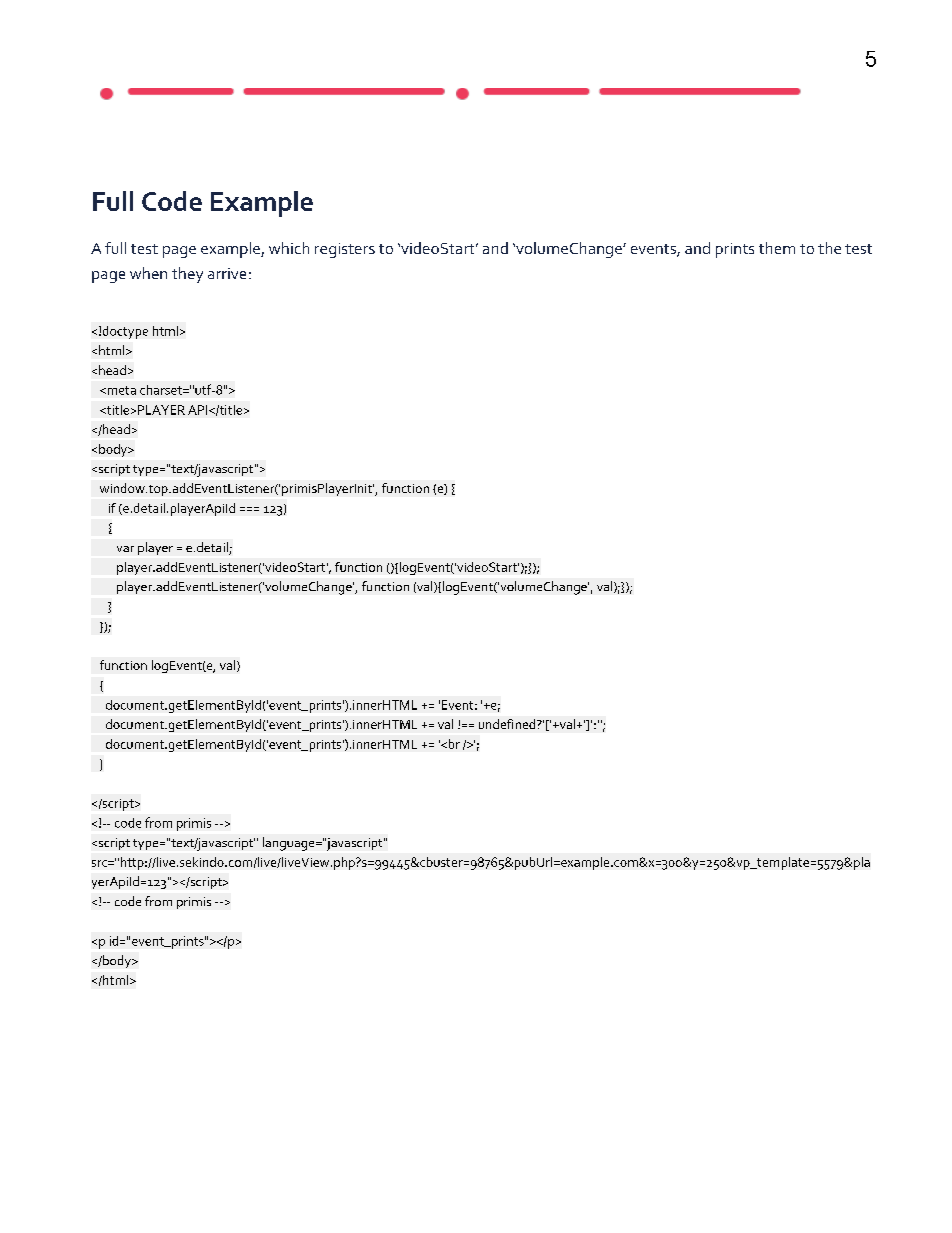  I want to click on var, so click(125, 549).
